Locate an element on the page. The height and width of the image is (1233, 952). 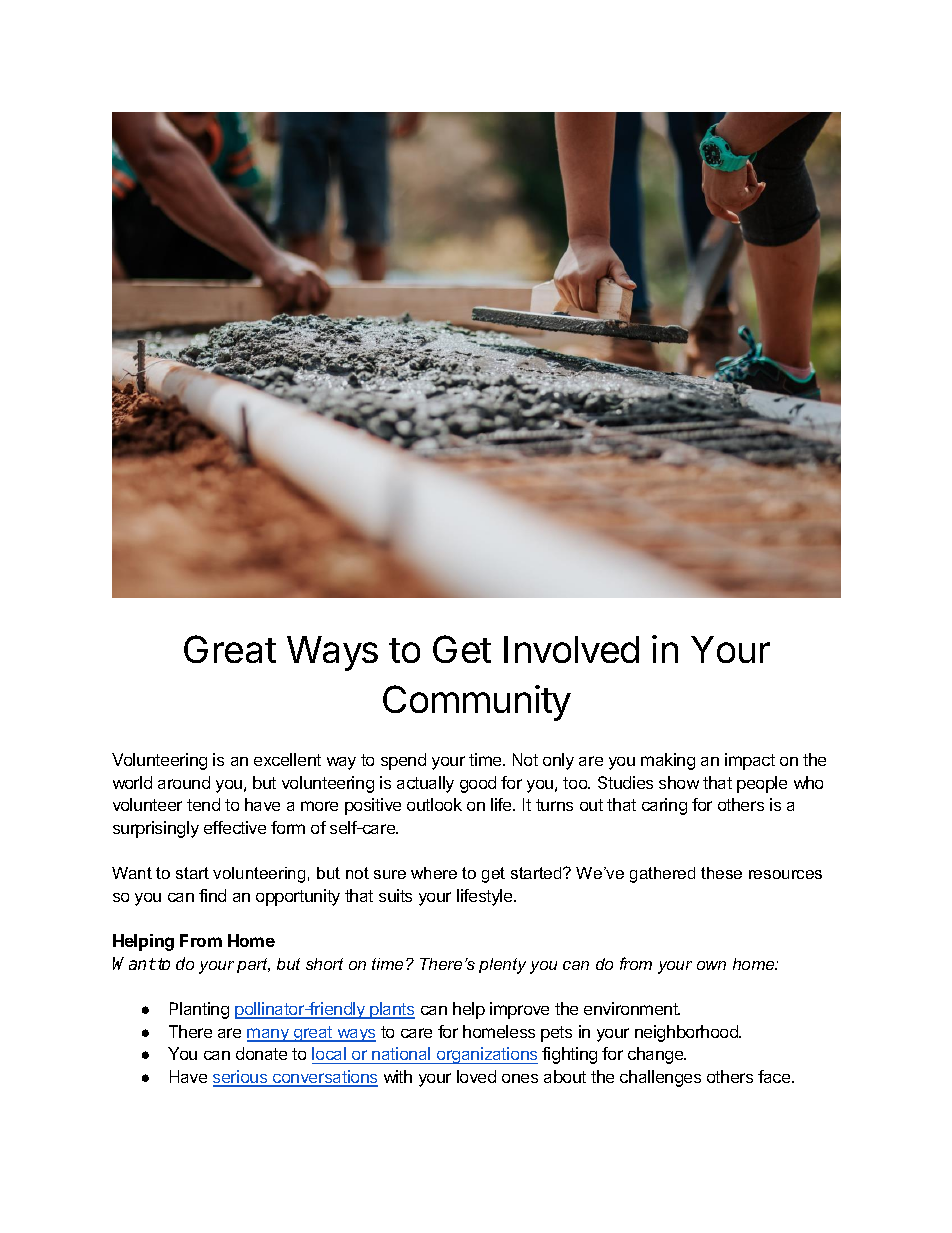
spend is located at coordinates (403, 761).
